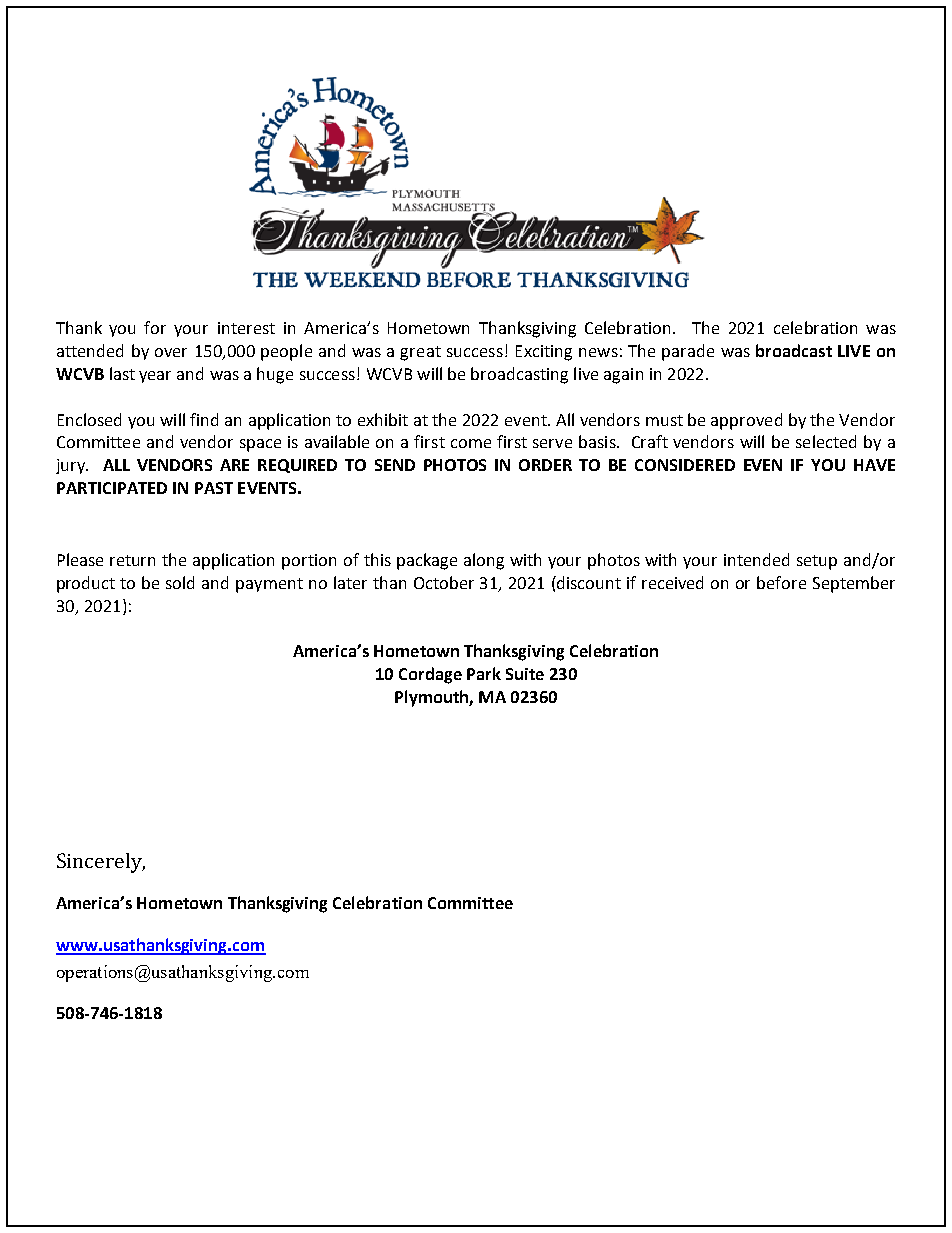  Describe the element at coordinates (471, 443) in the document. I see `come` at that location.
